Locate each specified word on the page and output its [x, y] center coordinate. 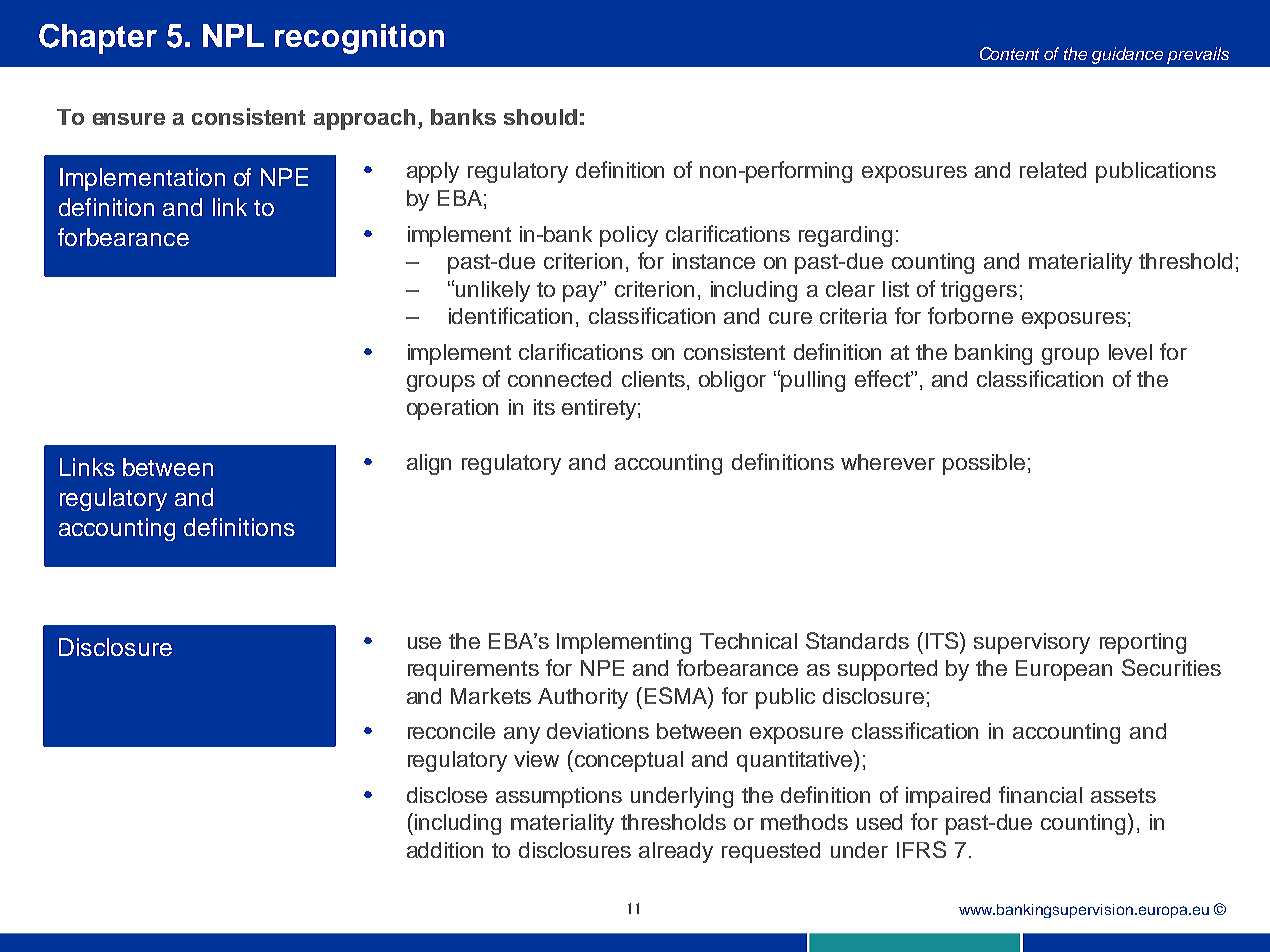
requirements [473, 670]
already [676, 852]
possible [984, 464]
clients [653, 379]
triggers [979, 291]
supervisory [1032, 643]
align [429, 464]
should [540, 117]
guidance [1127, 55]
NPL [233, 35]
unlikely [493, 291]
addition [445, 850]
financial [1040, 794]
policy [629, 236]
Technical [748, 641]
